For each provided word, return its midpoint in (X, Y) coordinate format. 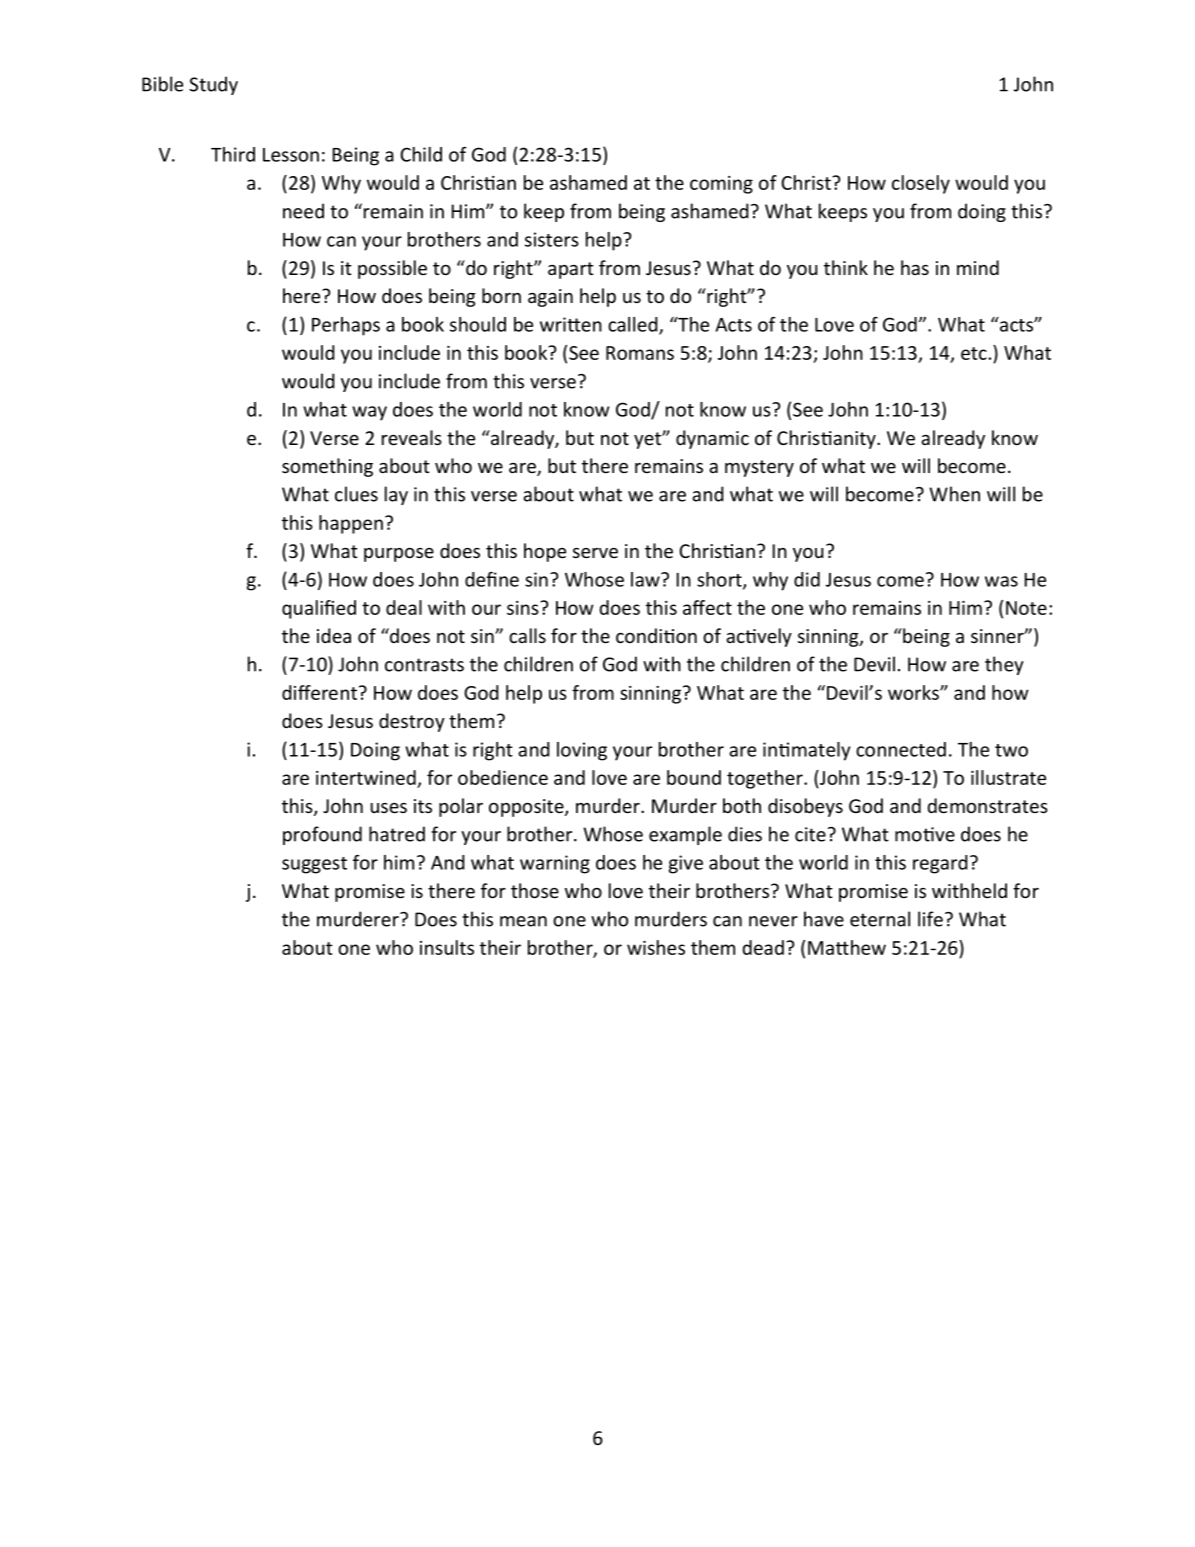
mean (523, 921)
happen (351, 524)
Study (213, 85)
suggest (314, 865)
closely (921, 184)
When (954, 494)
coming (721, 185)
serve (595, 553)
